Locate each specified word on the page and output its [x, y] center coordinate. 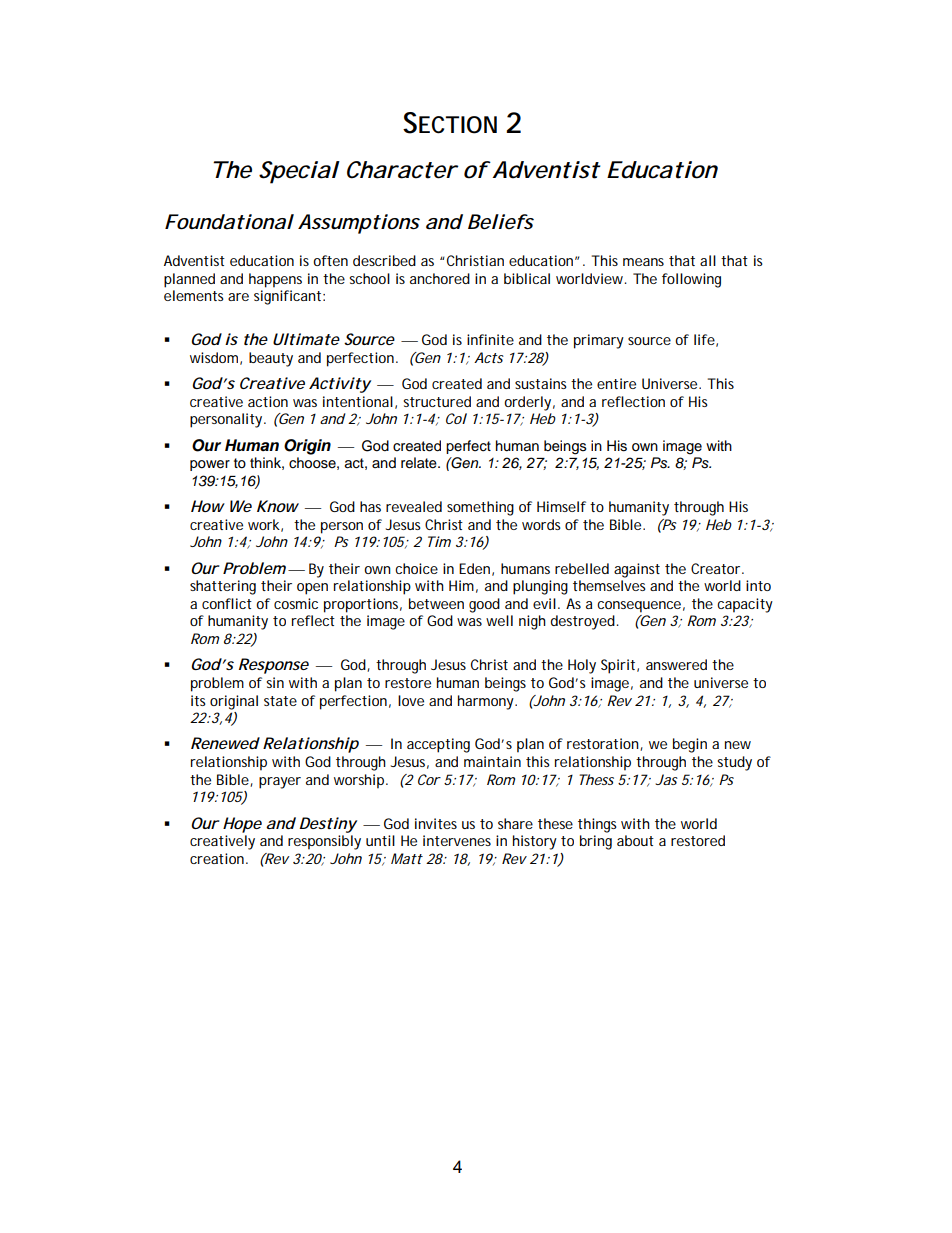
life [704, 339]
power [210, 465]
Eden [474, 568]
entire [616, 383]
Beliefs [501, 222]
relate [420, 463]
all [708, 260]
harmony [486, 702]
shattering [223, 587]
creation [217, 858]
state [280, 701]
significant [287, 297]
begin [690, 745]
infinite [490, 339]
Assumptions [359, 224]
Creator [715, 568]
